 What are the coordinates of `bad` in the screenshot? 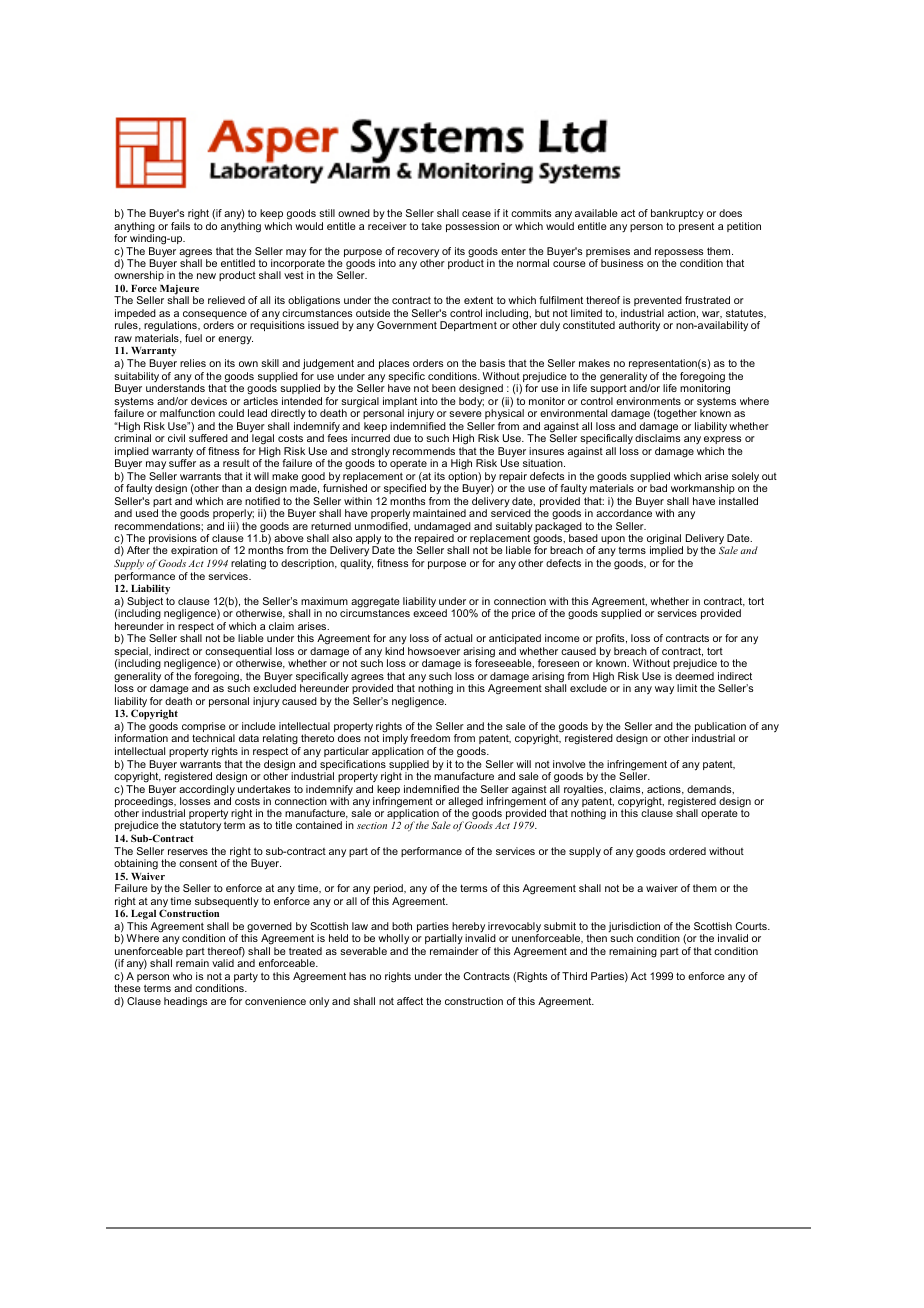 It's located at (658, 488).
